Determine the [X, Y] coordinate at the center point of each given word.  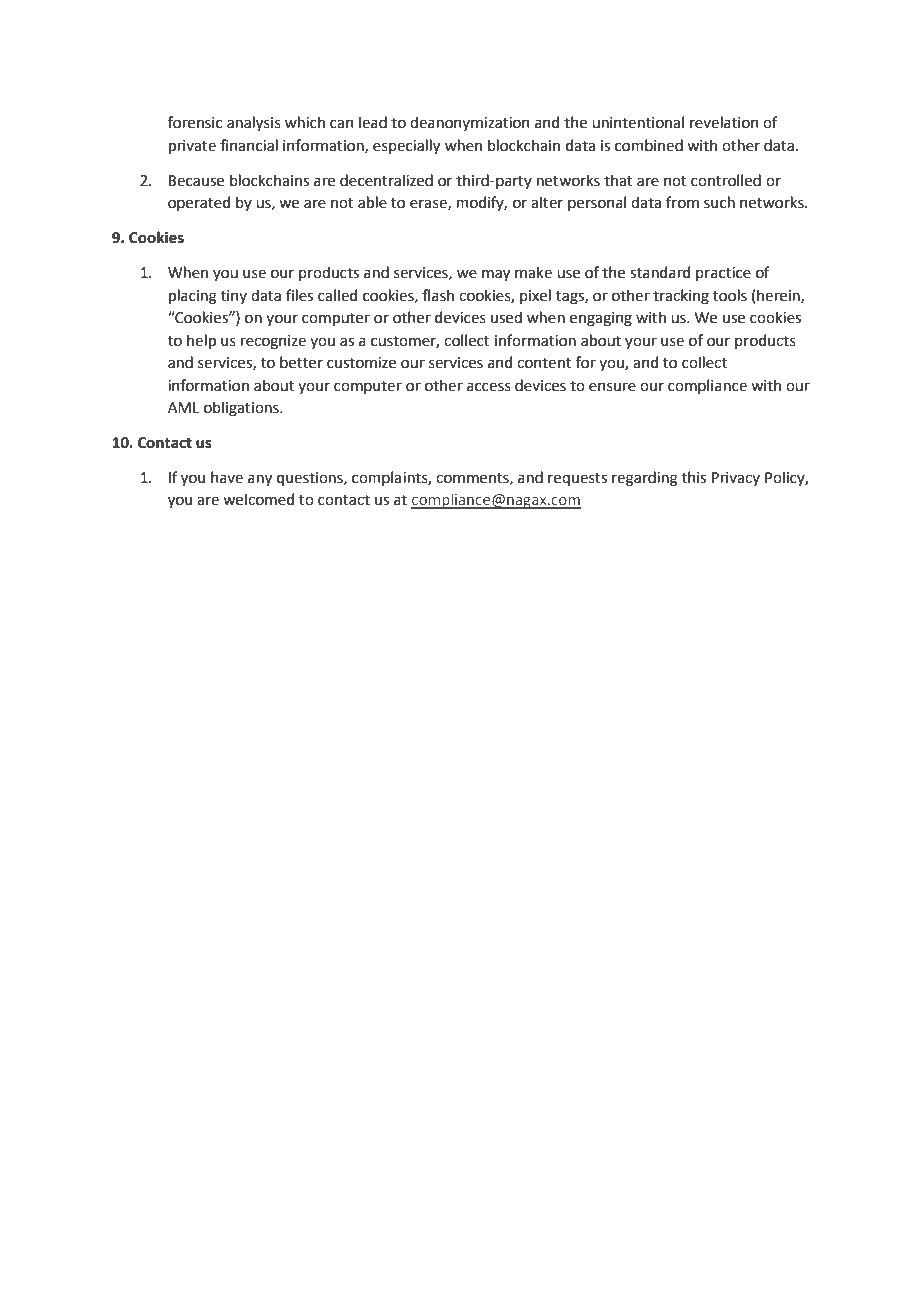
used [506, 317]
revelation [724, 122]
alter [547, 202]
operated [199, 203]
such [719, 202]
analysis [254, 123]
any [260, 480]
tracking [681, 297]
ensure [612, 387]
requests [577, 479]
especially [406, 146]
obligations [242, 409]
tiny [234, 297]
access [489, 387]
